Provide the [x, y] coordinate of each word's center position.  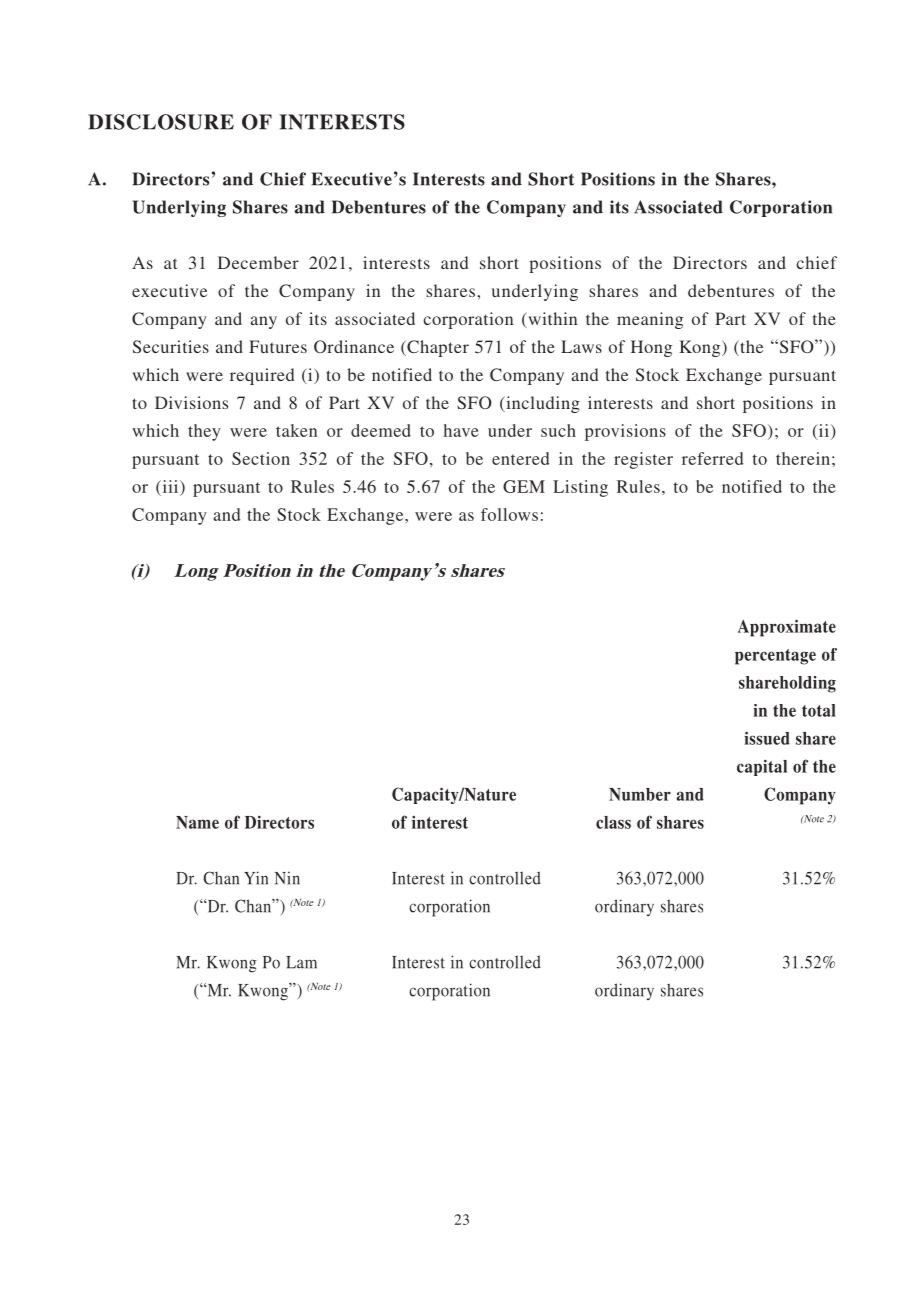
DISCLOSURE [161, 122]
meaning [650, 320]
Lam [301, 962]
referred [712, 458]
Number [640, 794]
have [461, 430]
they [204, 432]
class [613, 822]
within [551, 320]
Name [197, 822]
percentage [775, 657]
